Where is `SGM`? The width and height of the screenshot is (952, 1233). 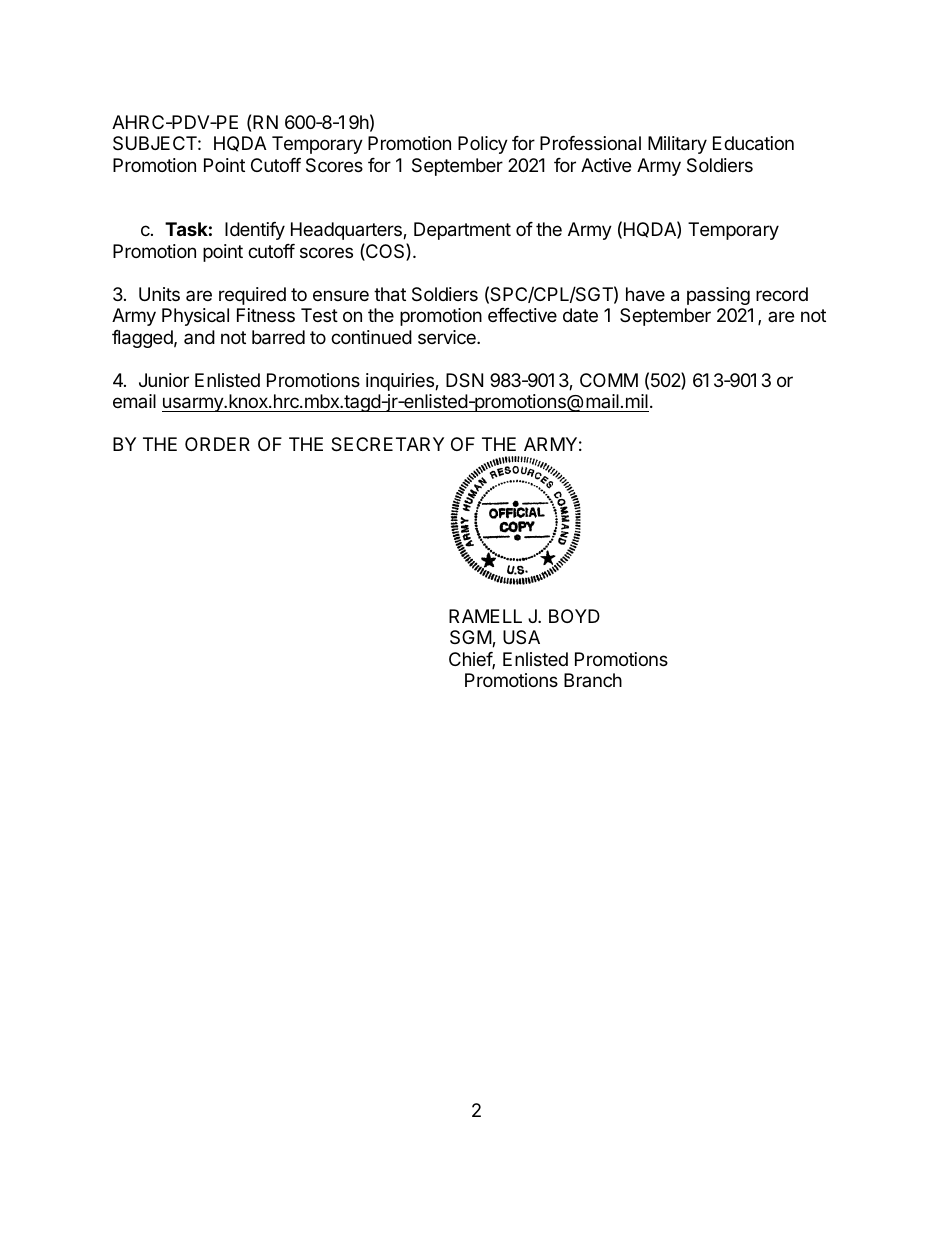
SGM is located at coordinates (471, 638).
